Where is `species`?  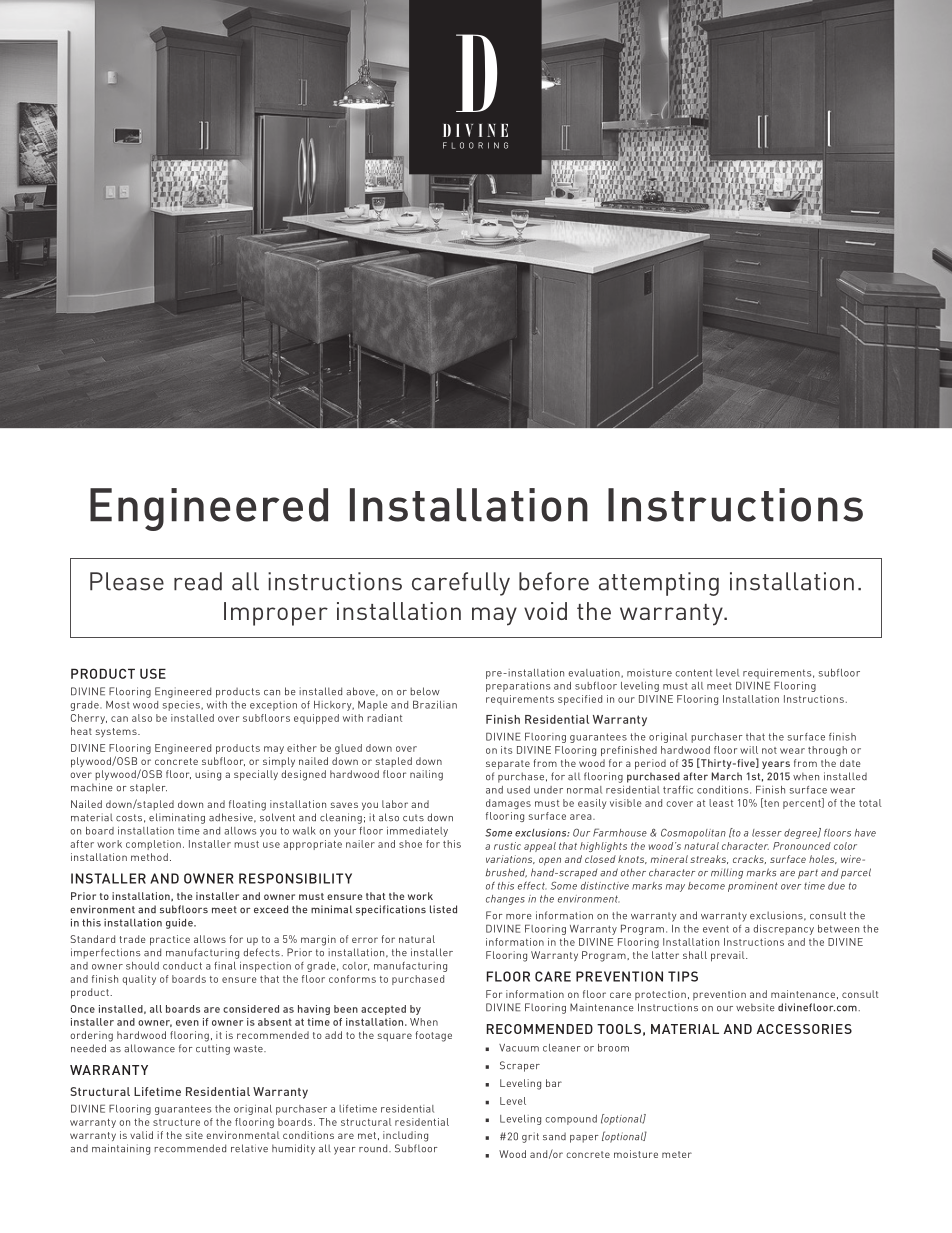 species is located at coordinates (182, 706).
